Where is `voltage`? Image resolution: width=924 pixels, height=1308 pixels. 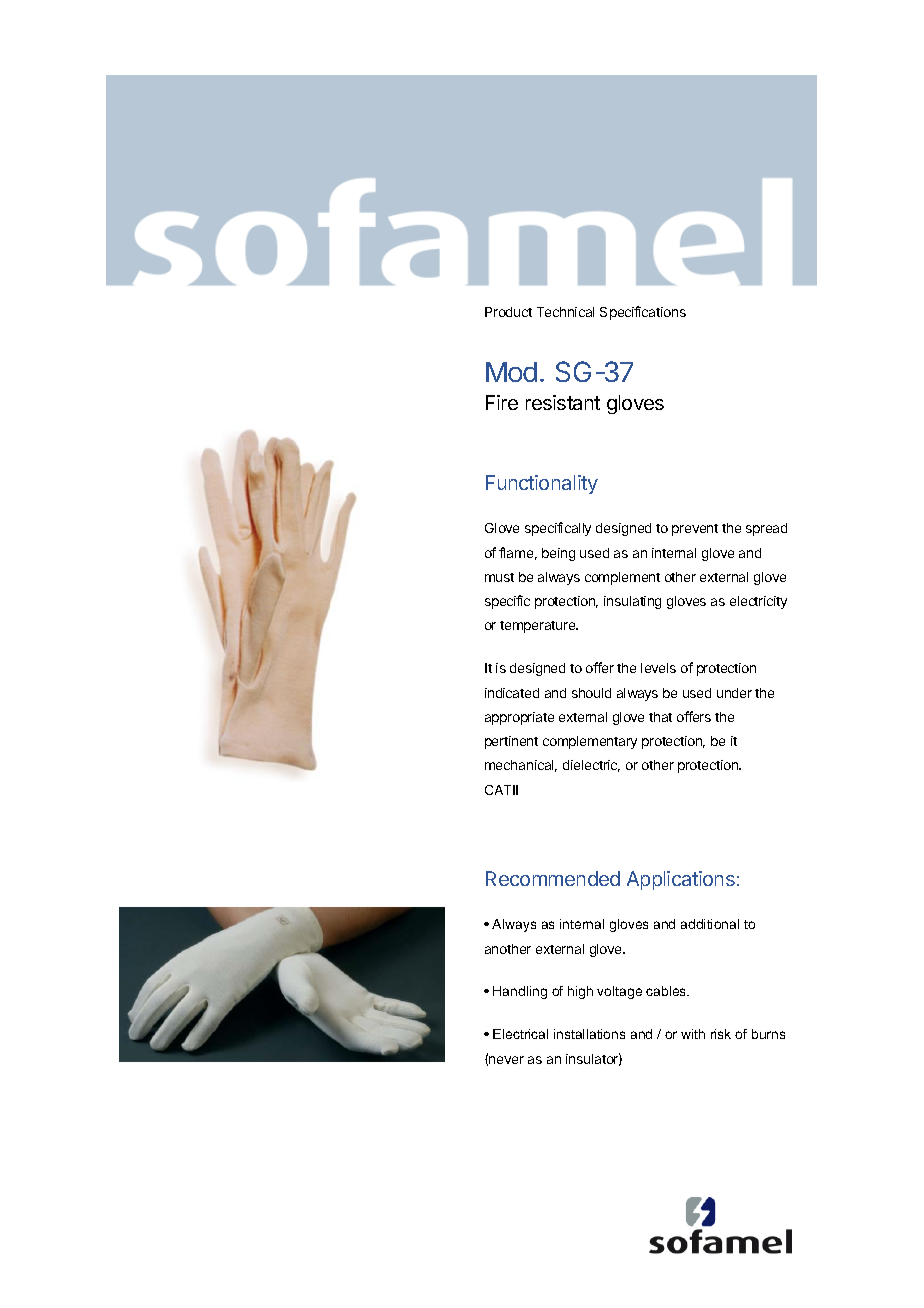
voltage is located at coordinates (619, 992).
